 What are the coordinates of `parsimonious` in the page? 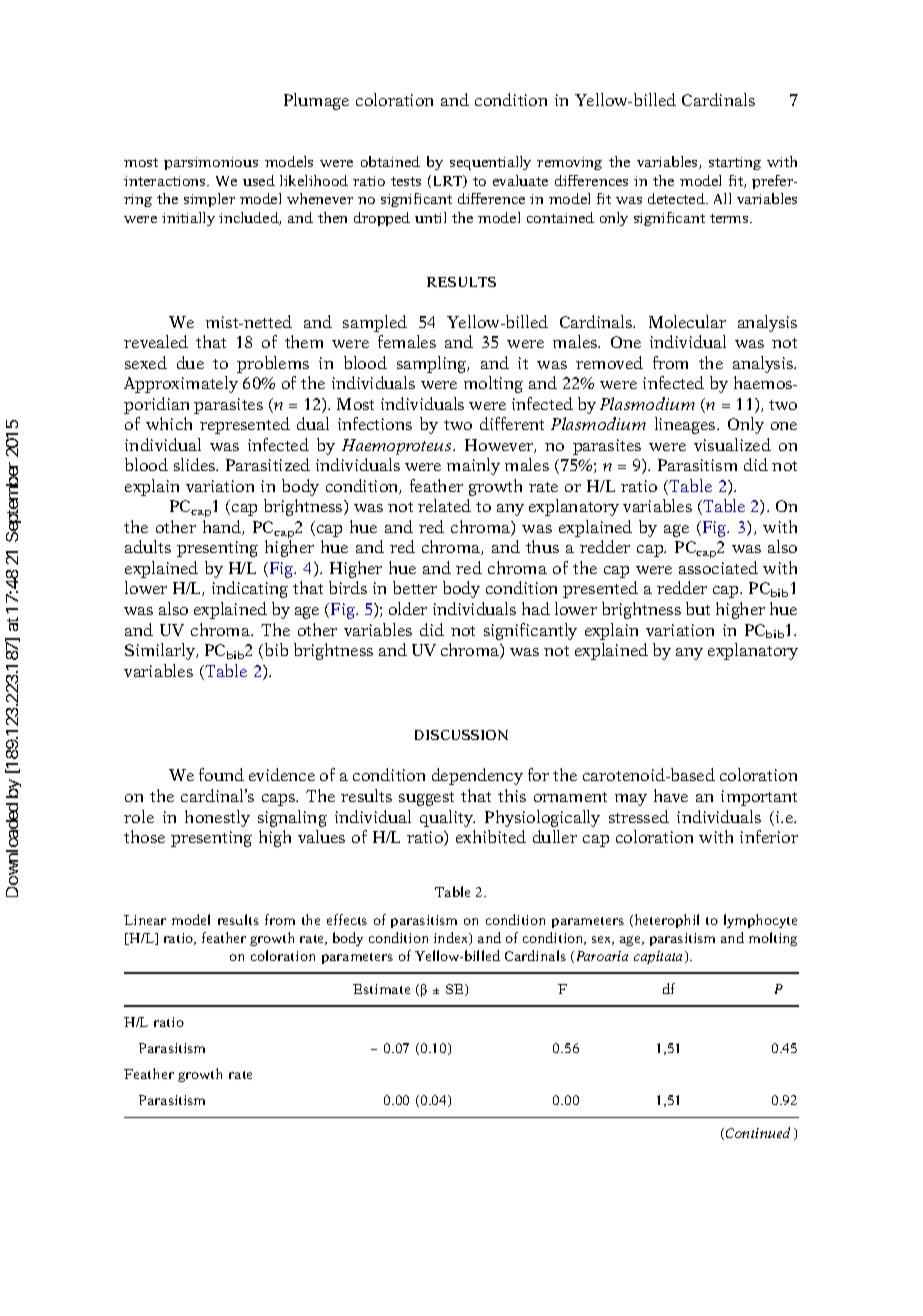 It's located at (211, 163).
